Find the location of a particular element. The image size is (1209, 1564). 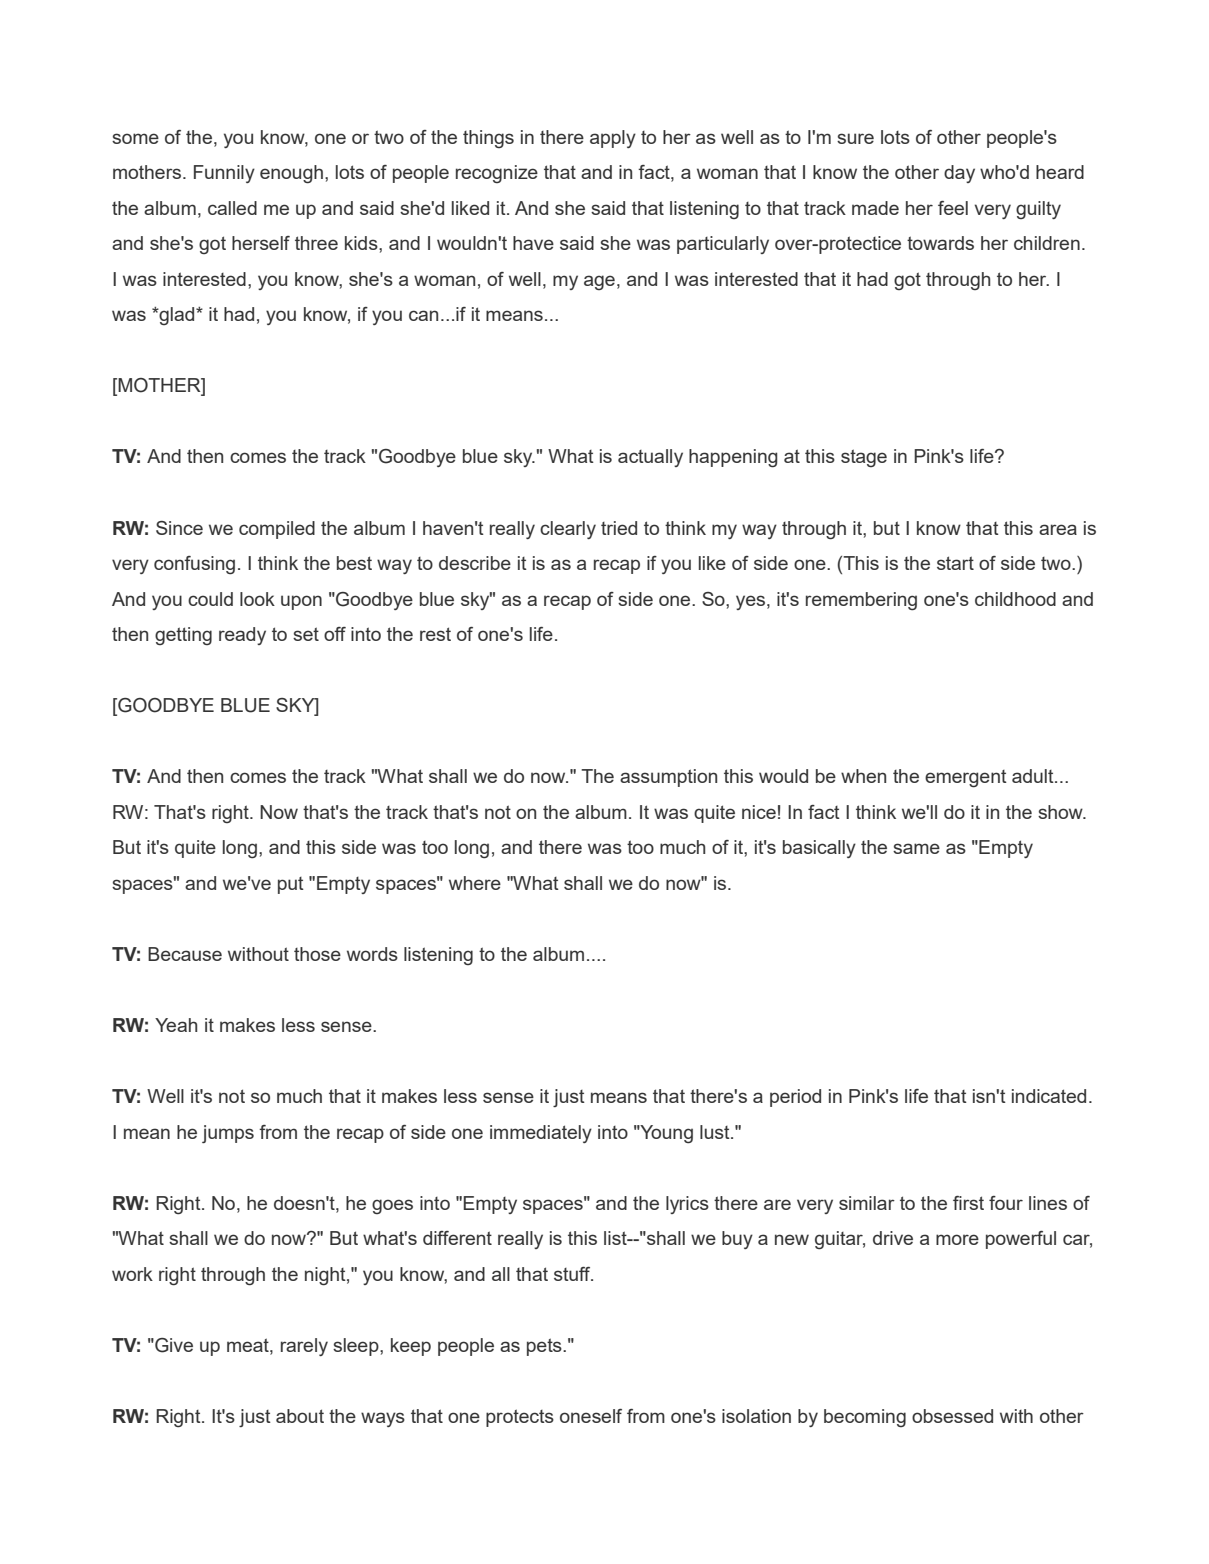

Funnily is located at coordinates (224, 174).
